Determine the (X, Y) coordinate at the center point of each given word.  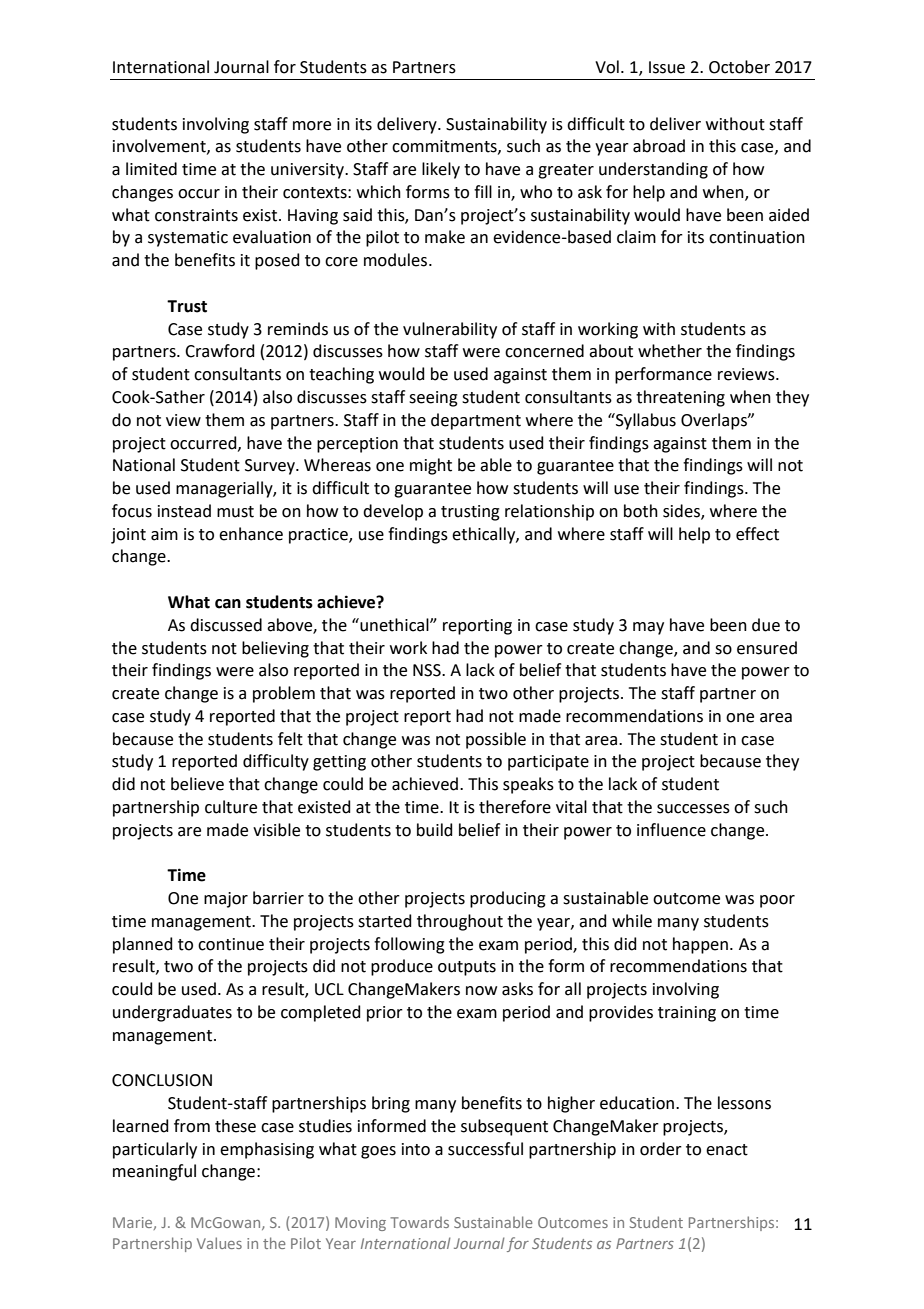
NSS (428, 670)
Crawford (220, 351)
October (739, 67)
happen (700, 945)
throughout (460, 922)
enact (727, 1150)
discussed (226, 625)
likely (441, 170)
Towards (419, 1222)
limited (151, 169)
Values (219, 1243)
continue (231, 944)
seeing (433, 399)
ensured (767, 648)
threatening (680, 398)
